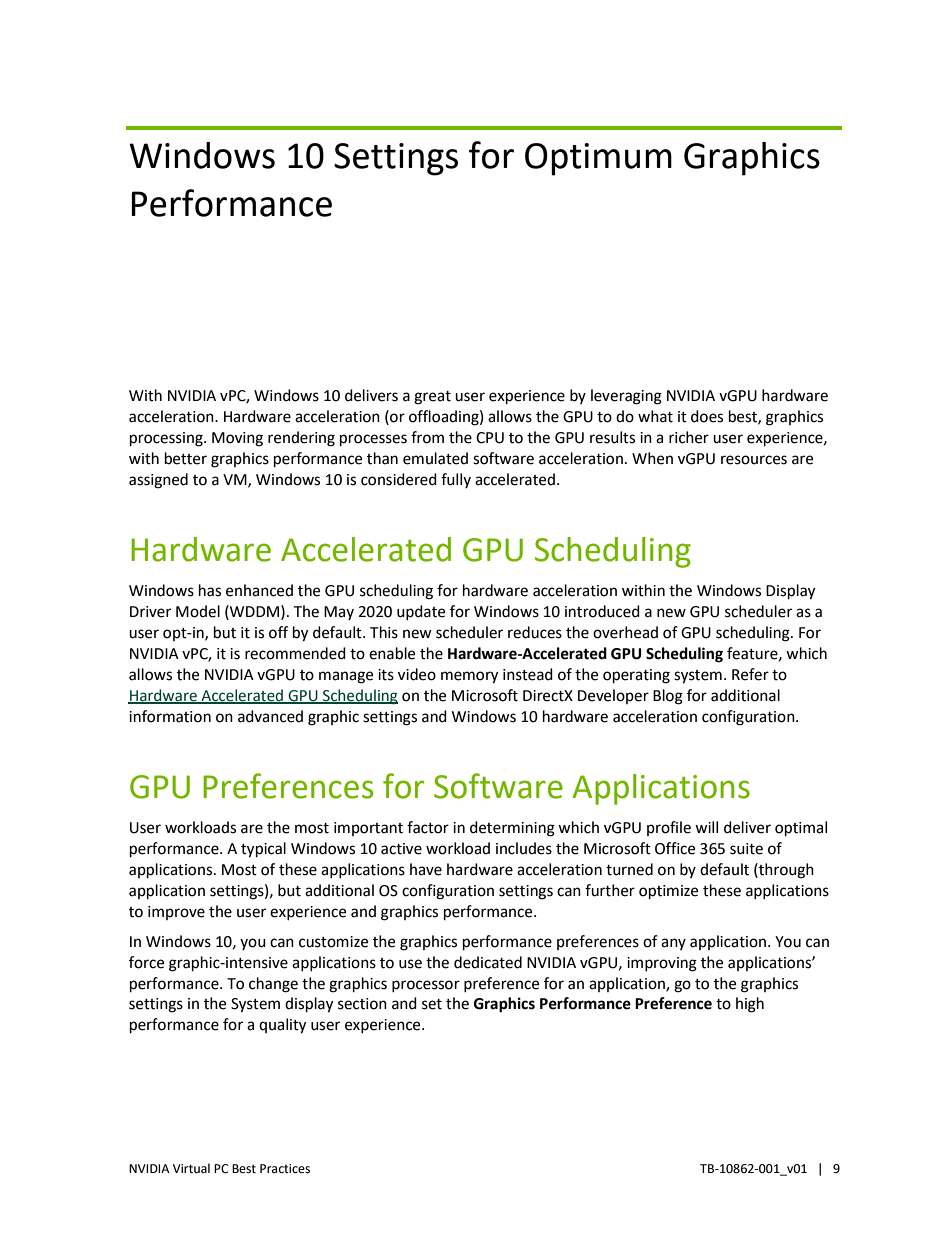 This document has height=1233, width=952. I want to click on recommended, so click(295, 653).
